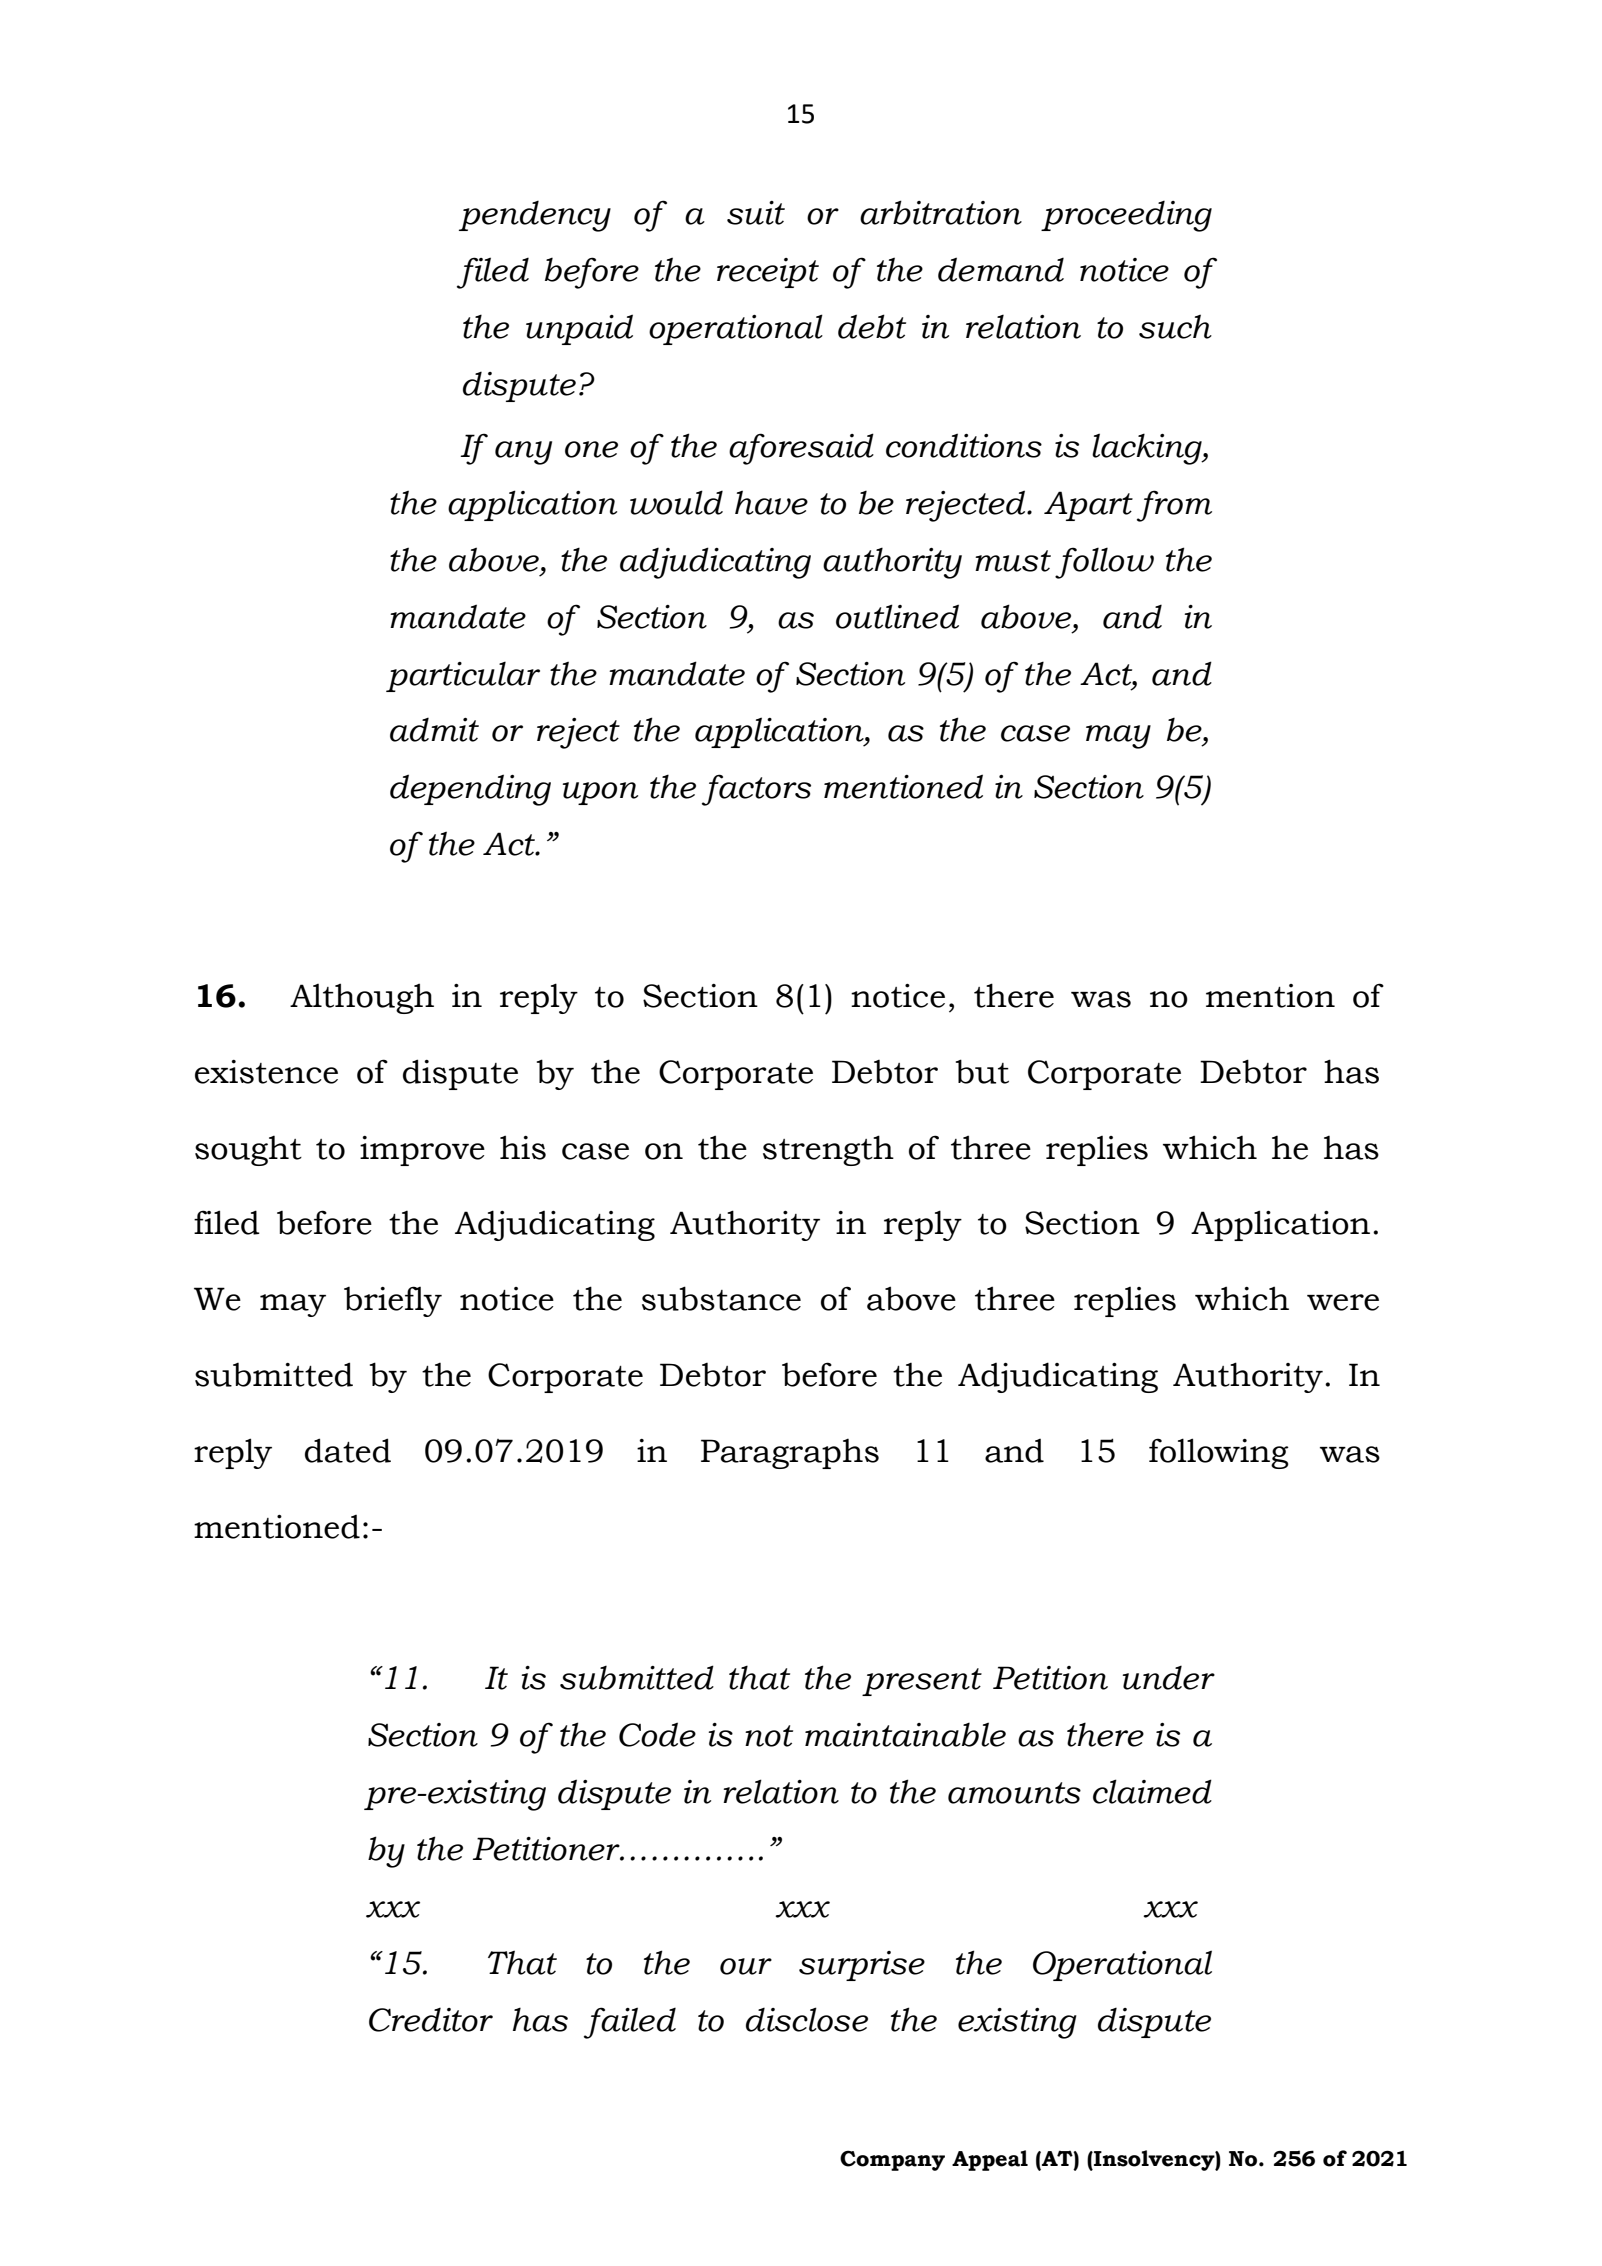 The image size is (1602, 2266). I want to click on unpaid, so click(579, 329).
